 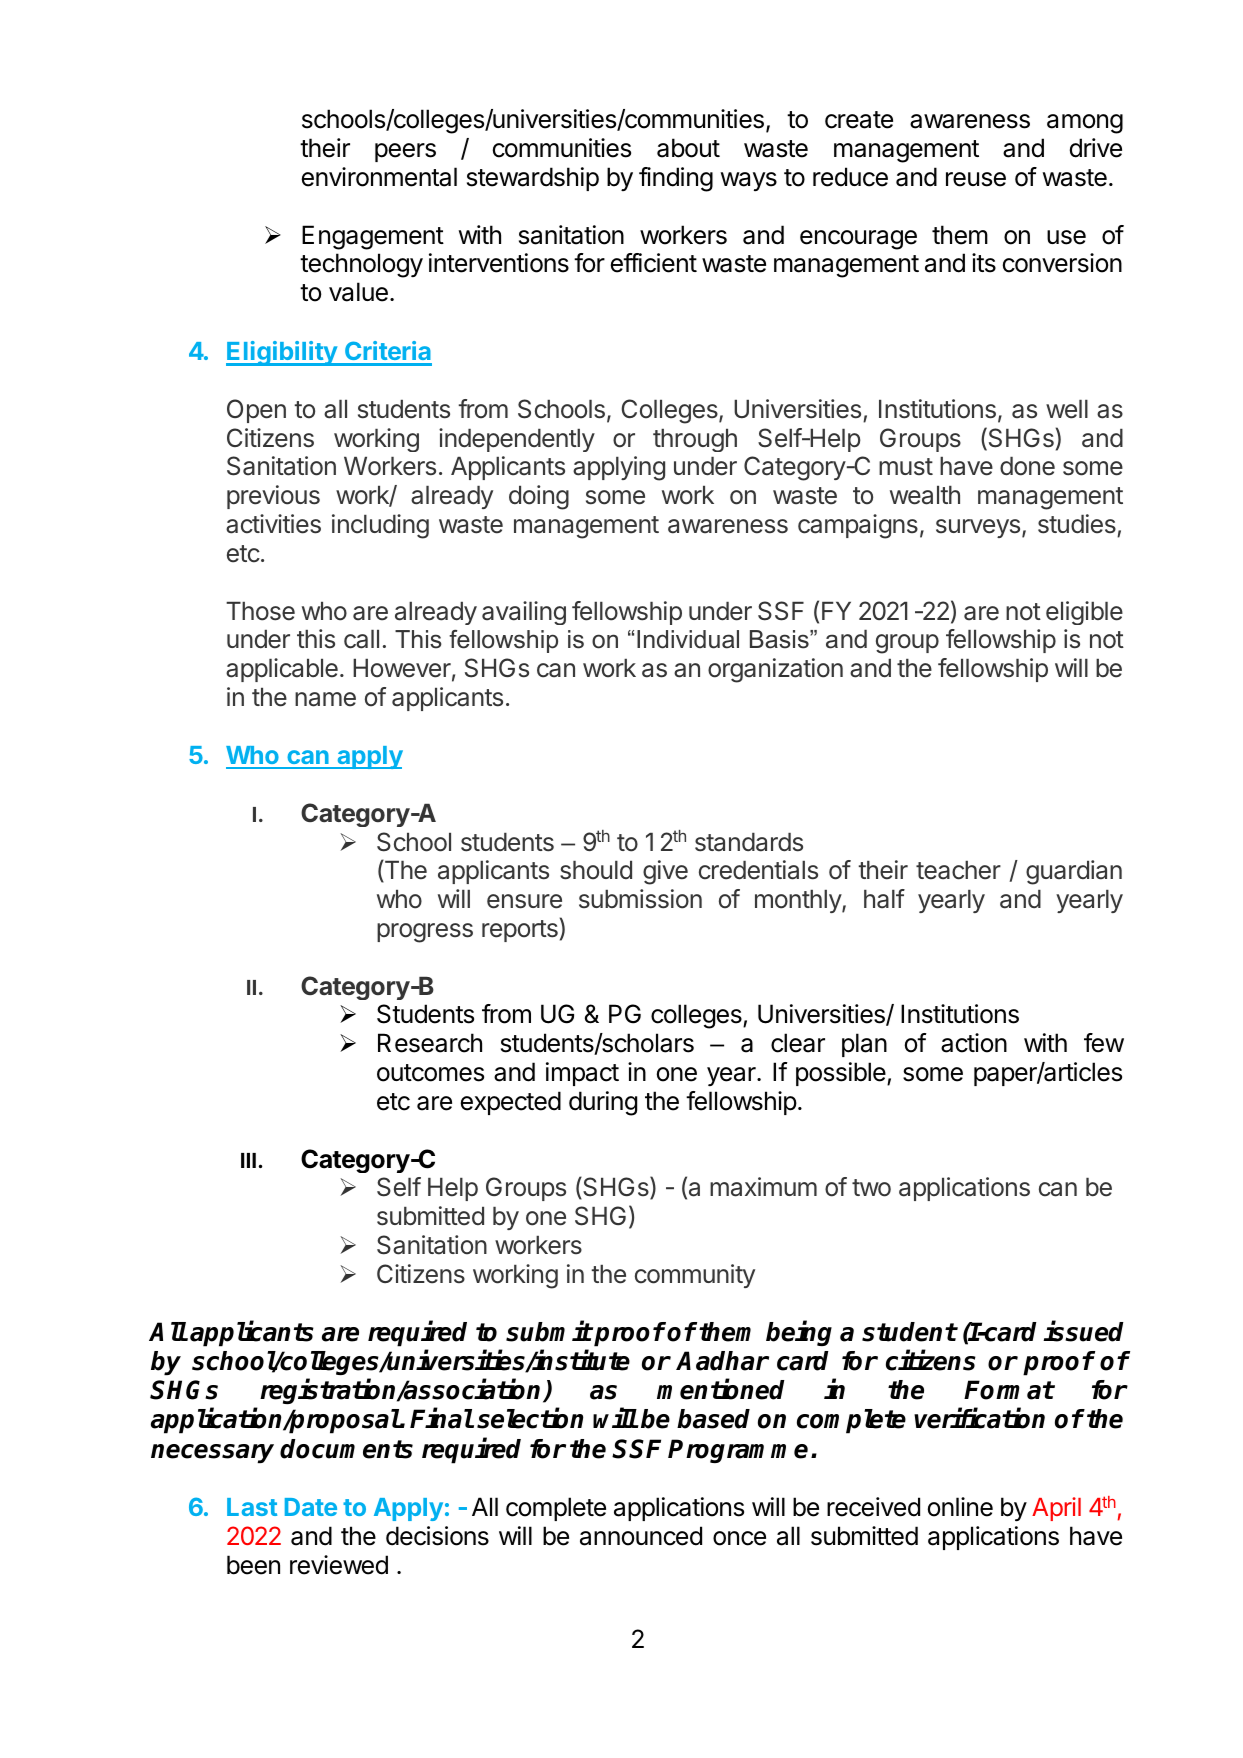 I want to click on finding, so click(x=676, y=179).
